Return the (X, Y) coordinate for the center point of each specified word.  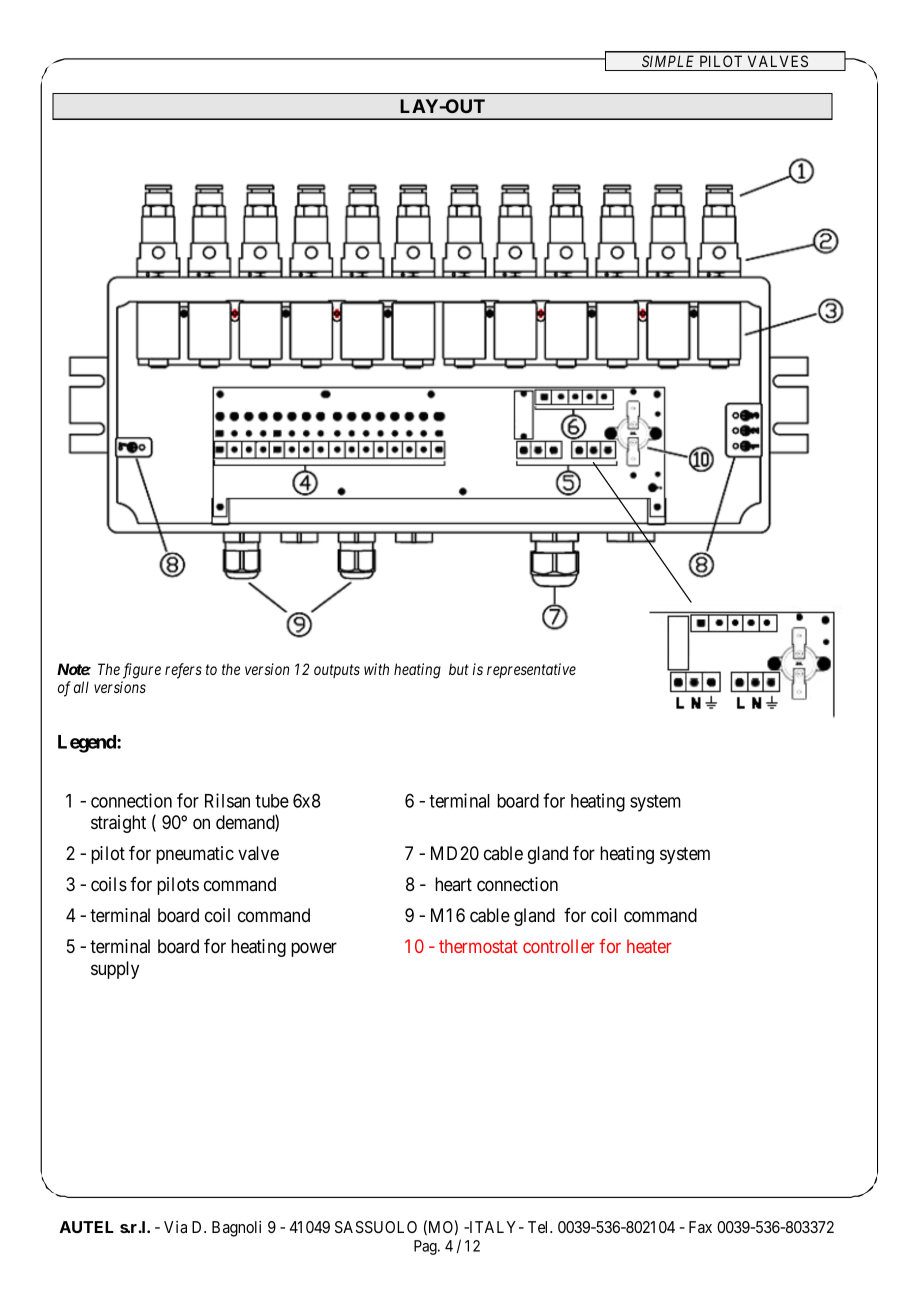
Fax (700, 1227)
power (314, 949)
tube (272, 801)
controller (559, 946)
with (376, 669)
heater (649, 946)
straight (118, 824)
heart (453, 884)
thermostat (478, 946)
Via (175, 1227)
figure (142, 671)
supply (115, 970)
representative (531, 670)
